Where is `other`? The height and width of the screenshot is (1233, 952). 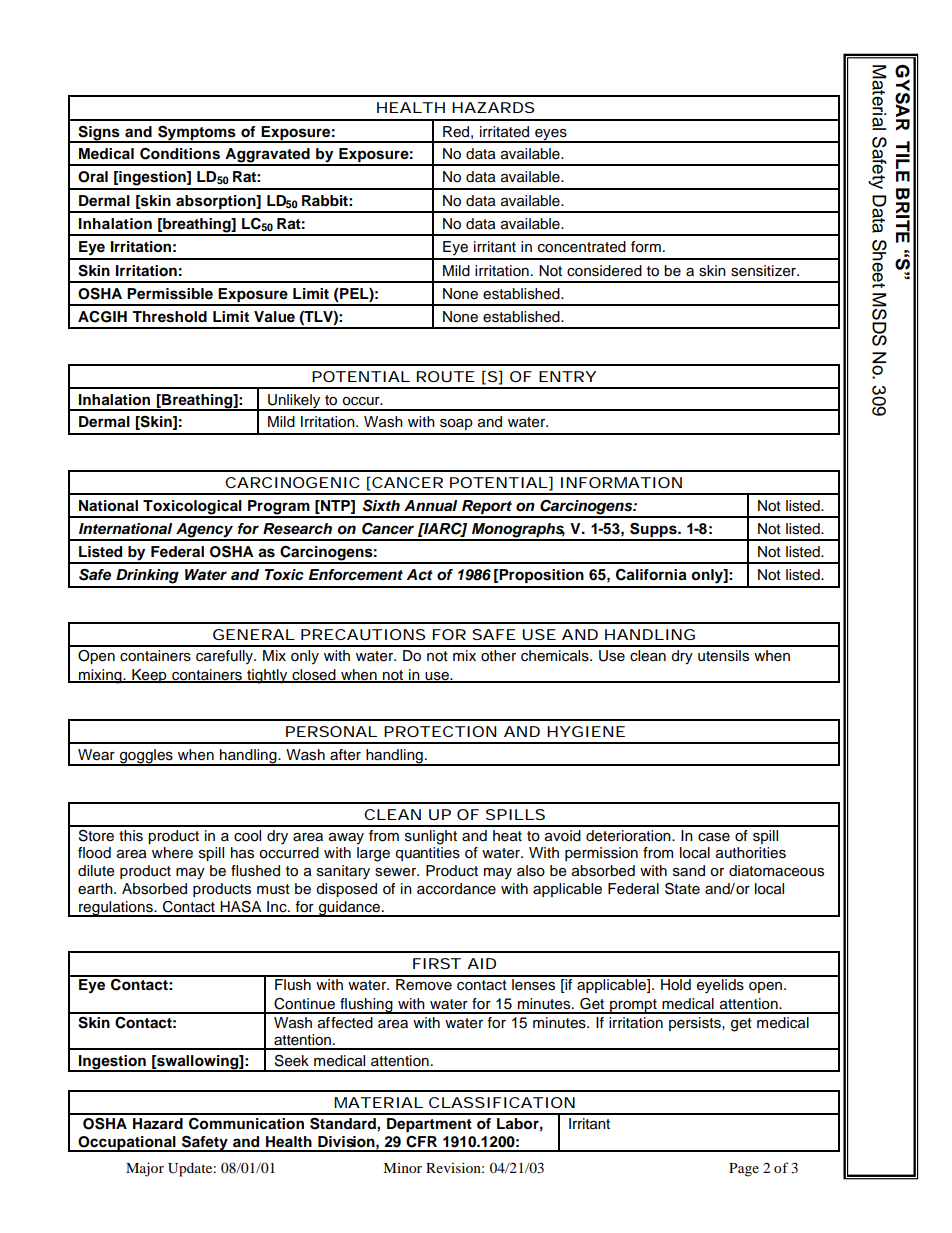
other is located at coordinates (498, 656).
